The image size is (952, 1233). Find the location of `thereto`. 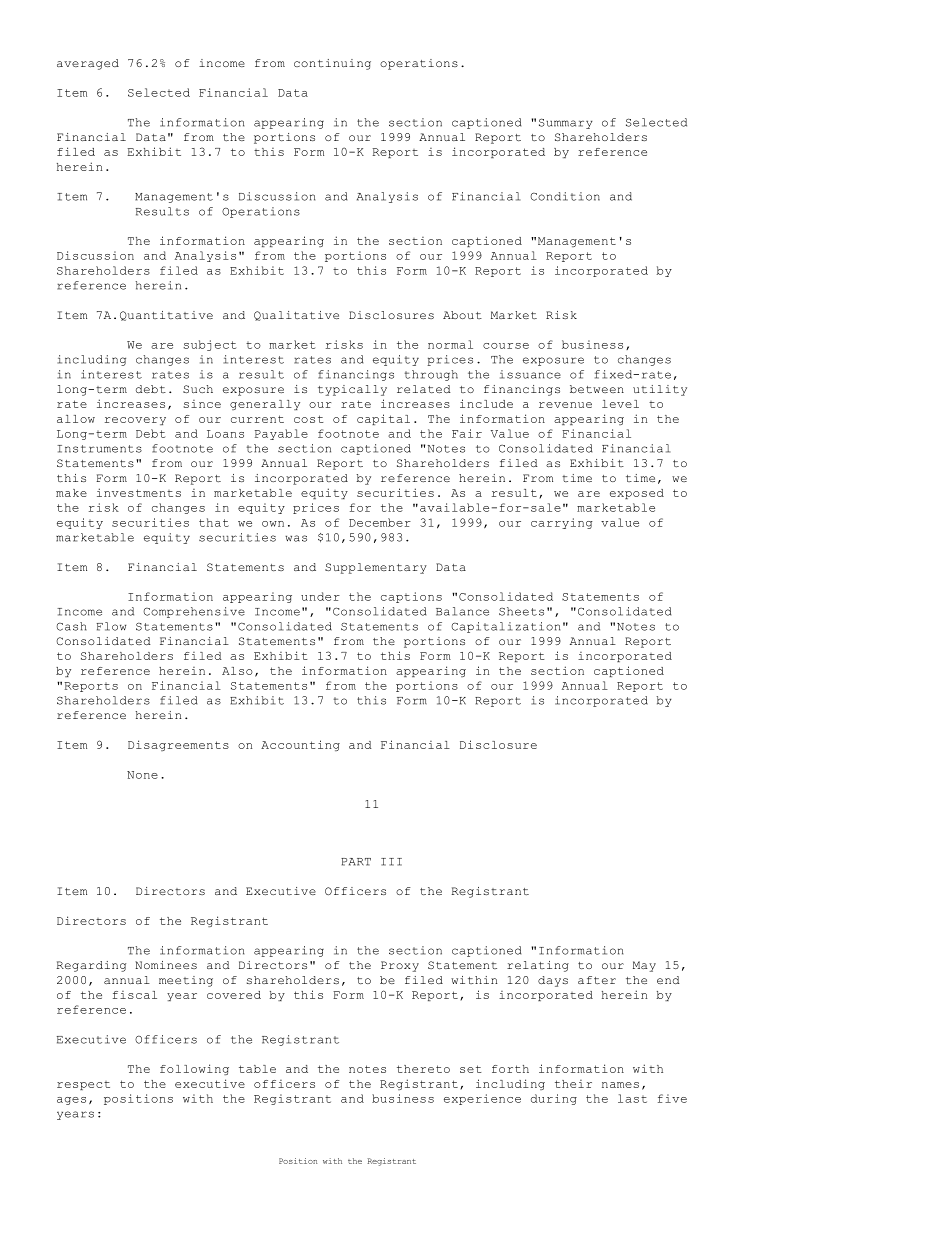

thereto is located at coordinates (423, 1069).
